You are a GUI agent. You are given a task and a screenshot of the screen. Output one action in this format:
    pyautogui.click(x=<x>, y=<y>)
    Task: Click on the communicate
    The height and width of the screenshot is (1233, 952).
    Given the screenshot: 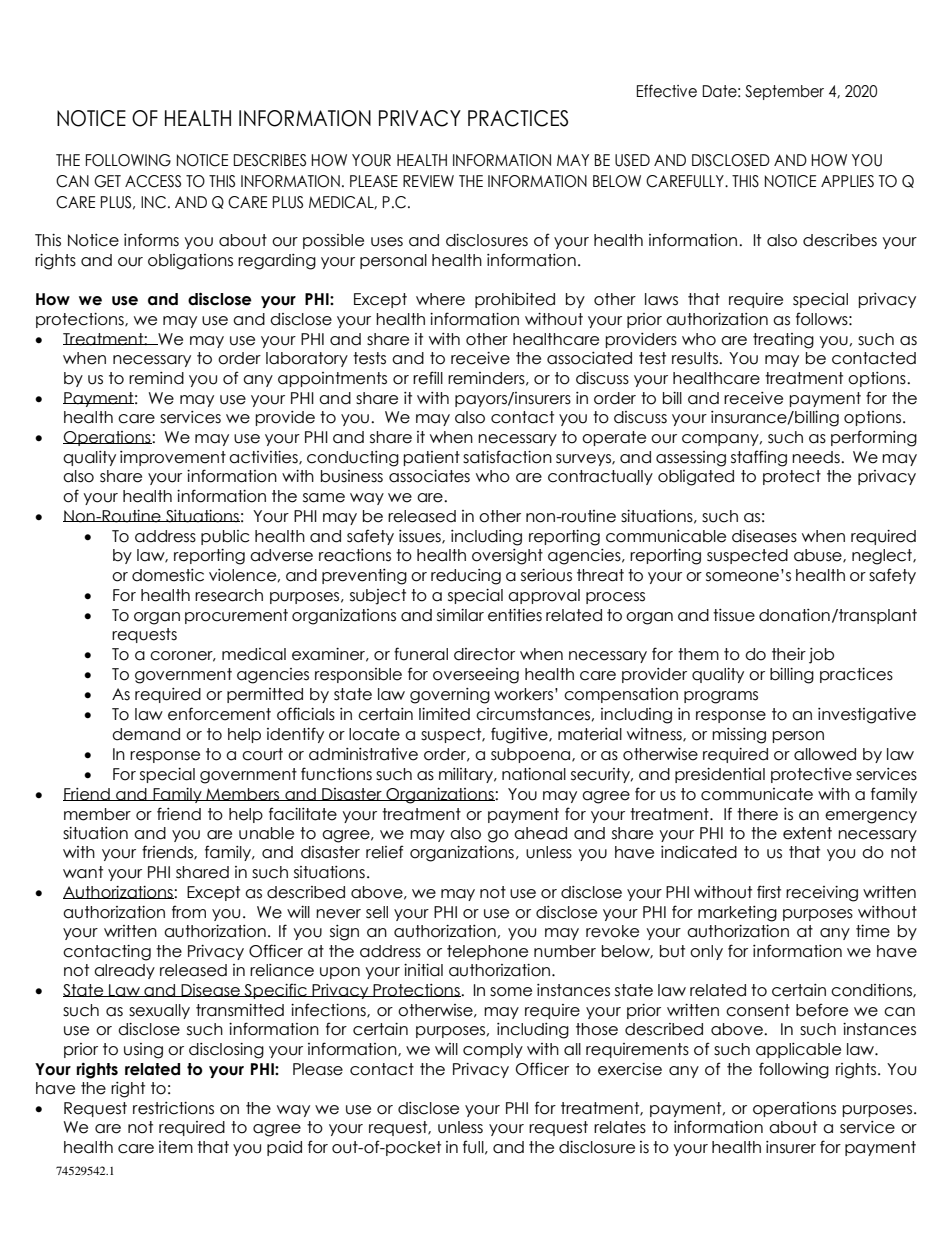 What is the action you would take?
    pyautogui.click(x=757, y=794)
